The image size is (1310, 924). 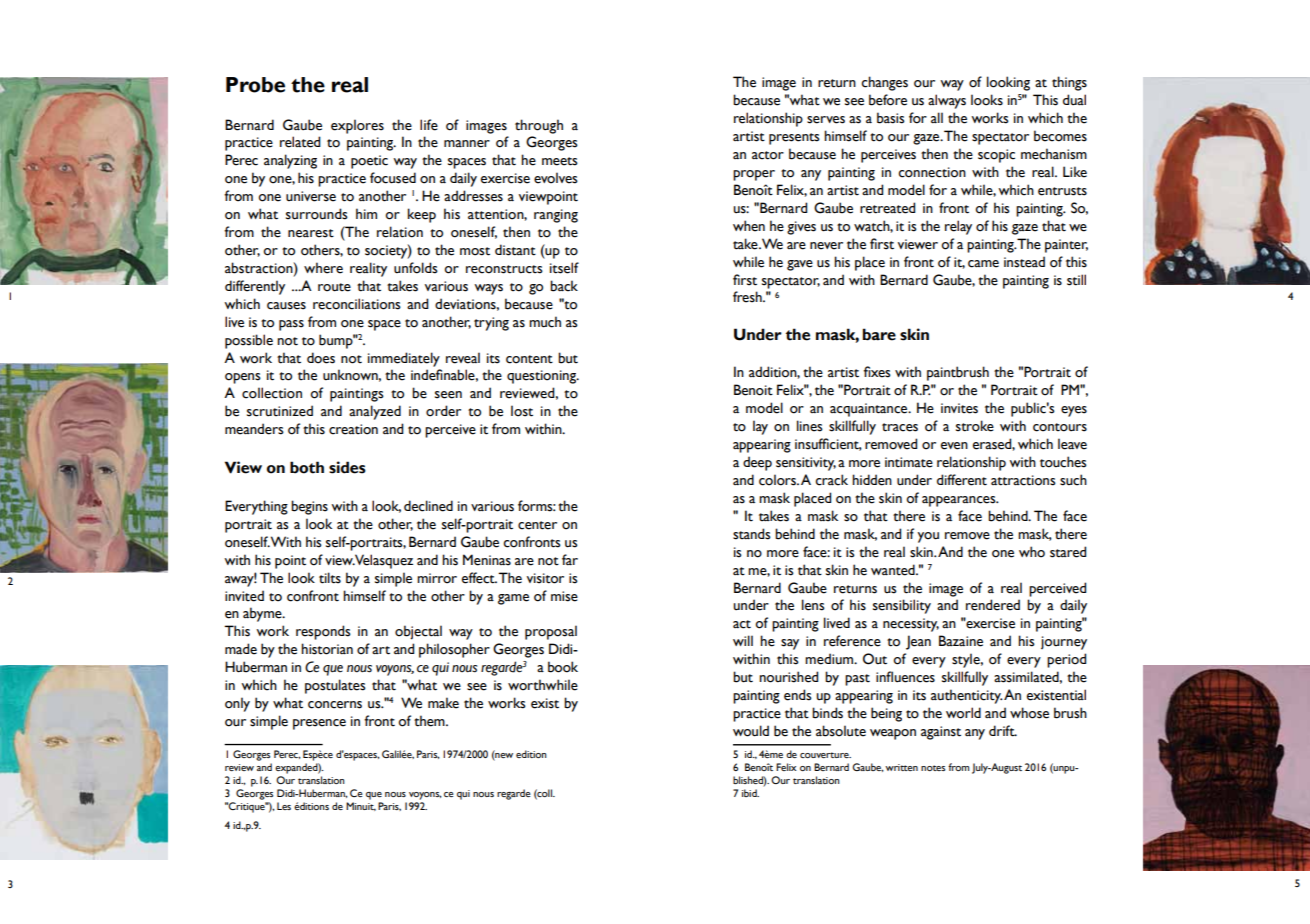 I want to click on through, so click(x=539, y=126).
